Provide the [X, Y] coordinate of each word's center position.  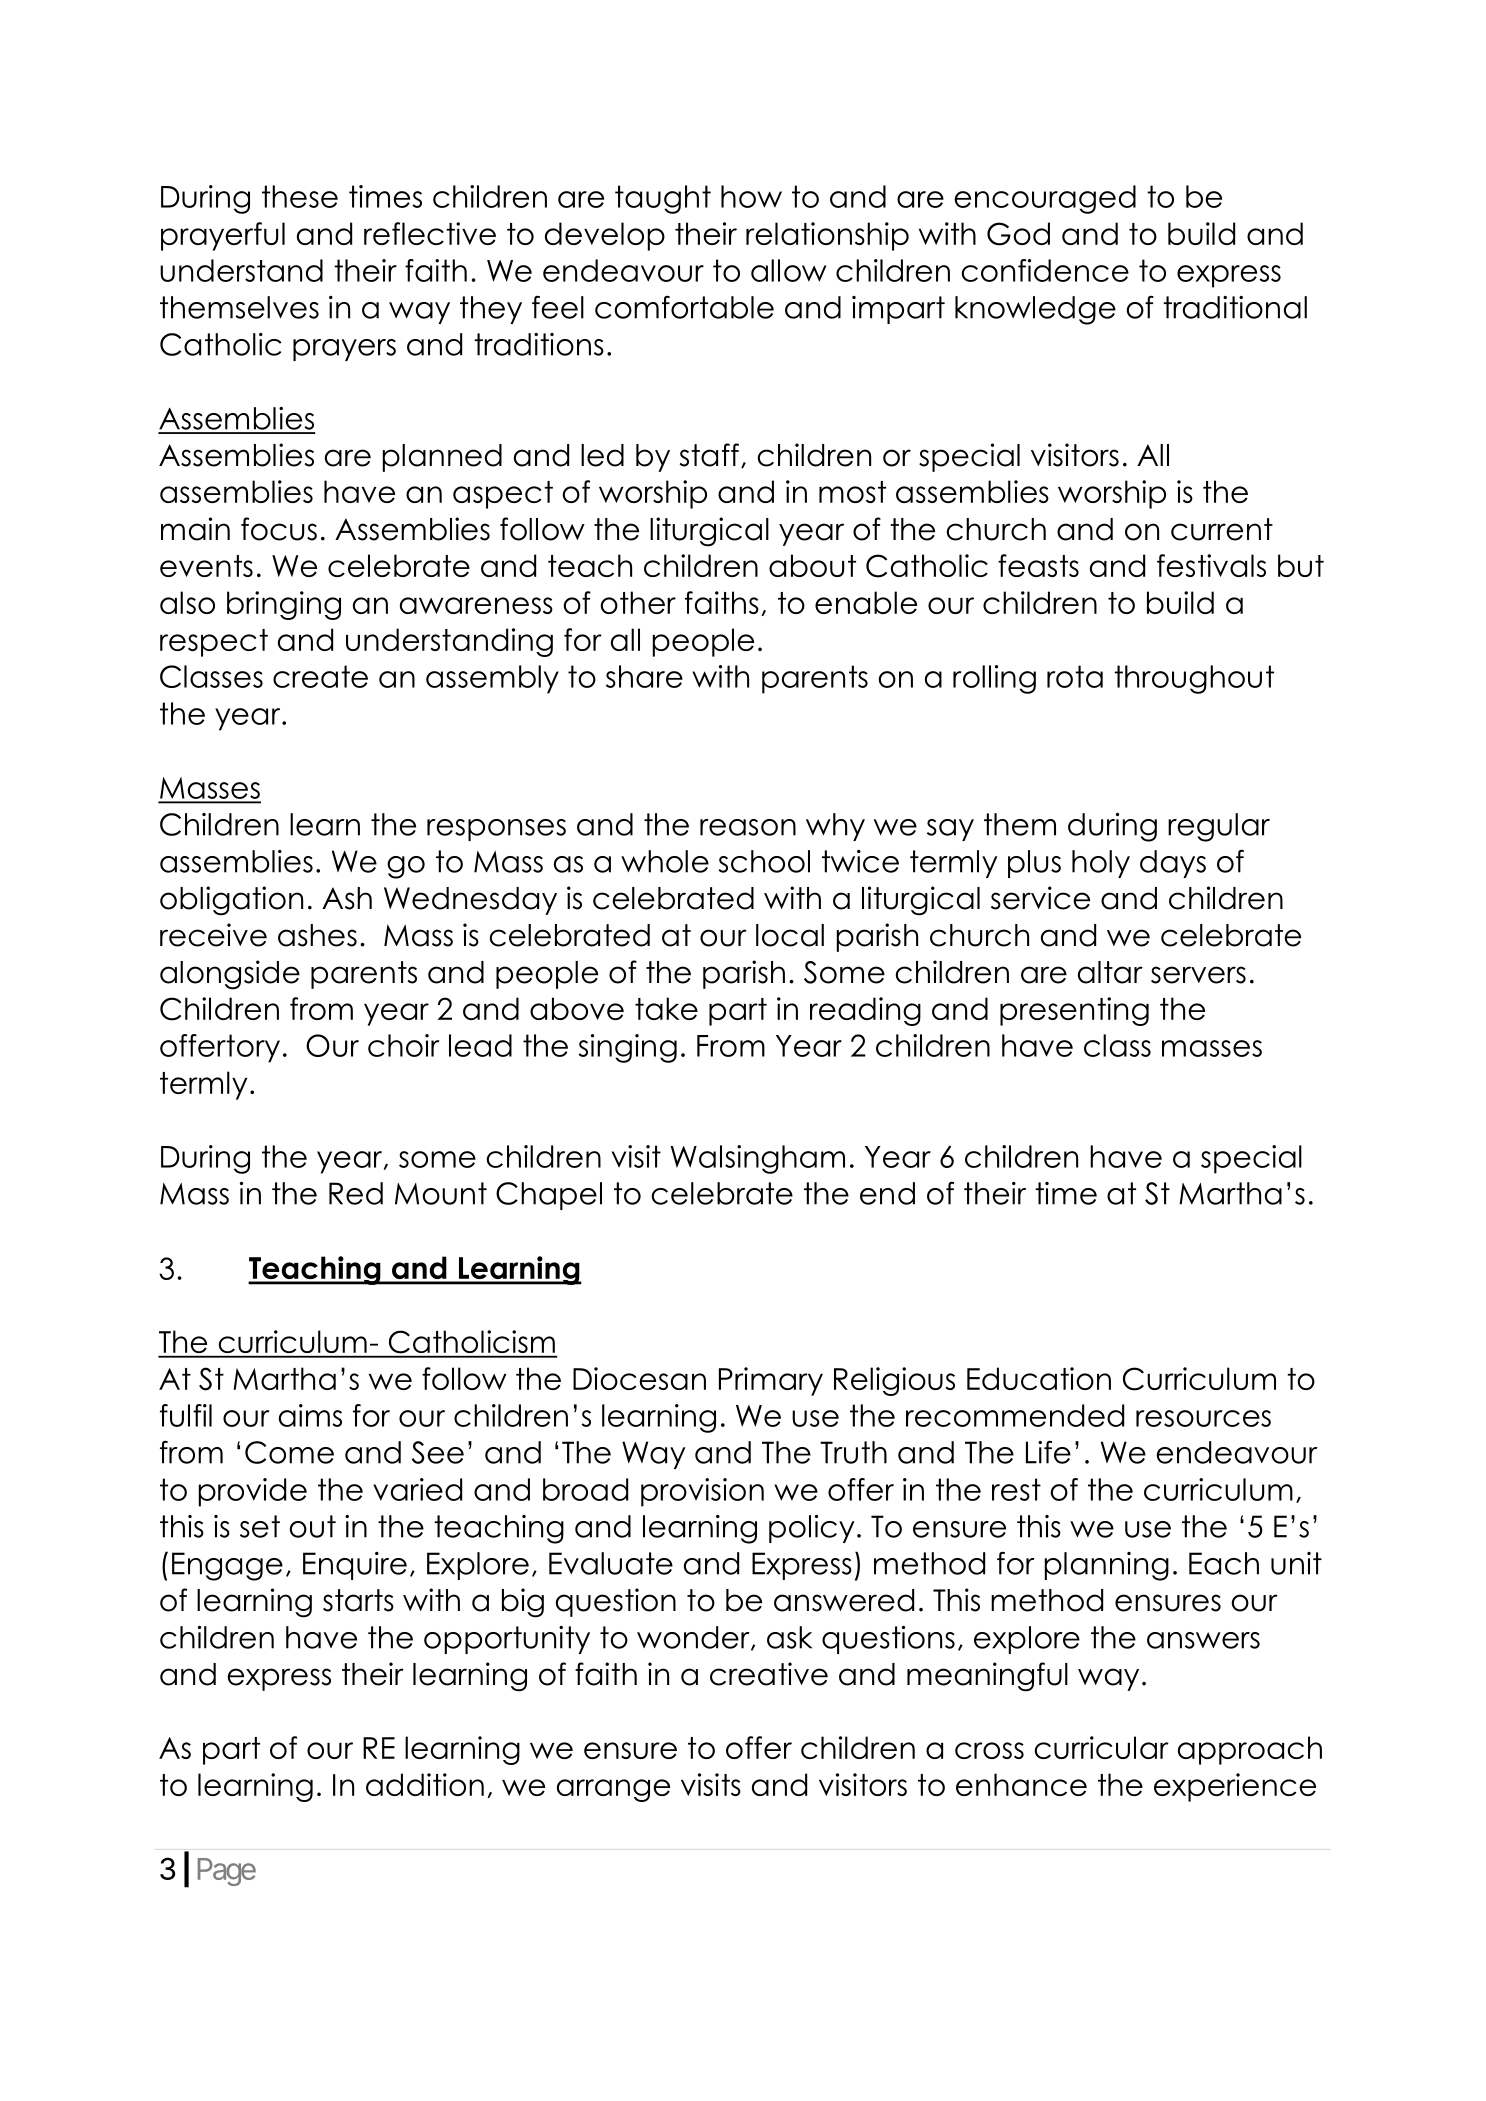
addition [425, 1784]
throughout [1194, 679]
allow [788, 270]
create [320, 676]
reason [748, 827]
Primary [771, 1381]
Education [1039, 1378]
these [300, 196]
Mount [441, 1193]
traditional [1235, 307]
